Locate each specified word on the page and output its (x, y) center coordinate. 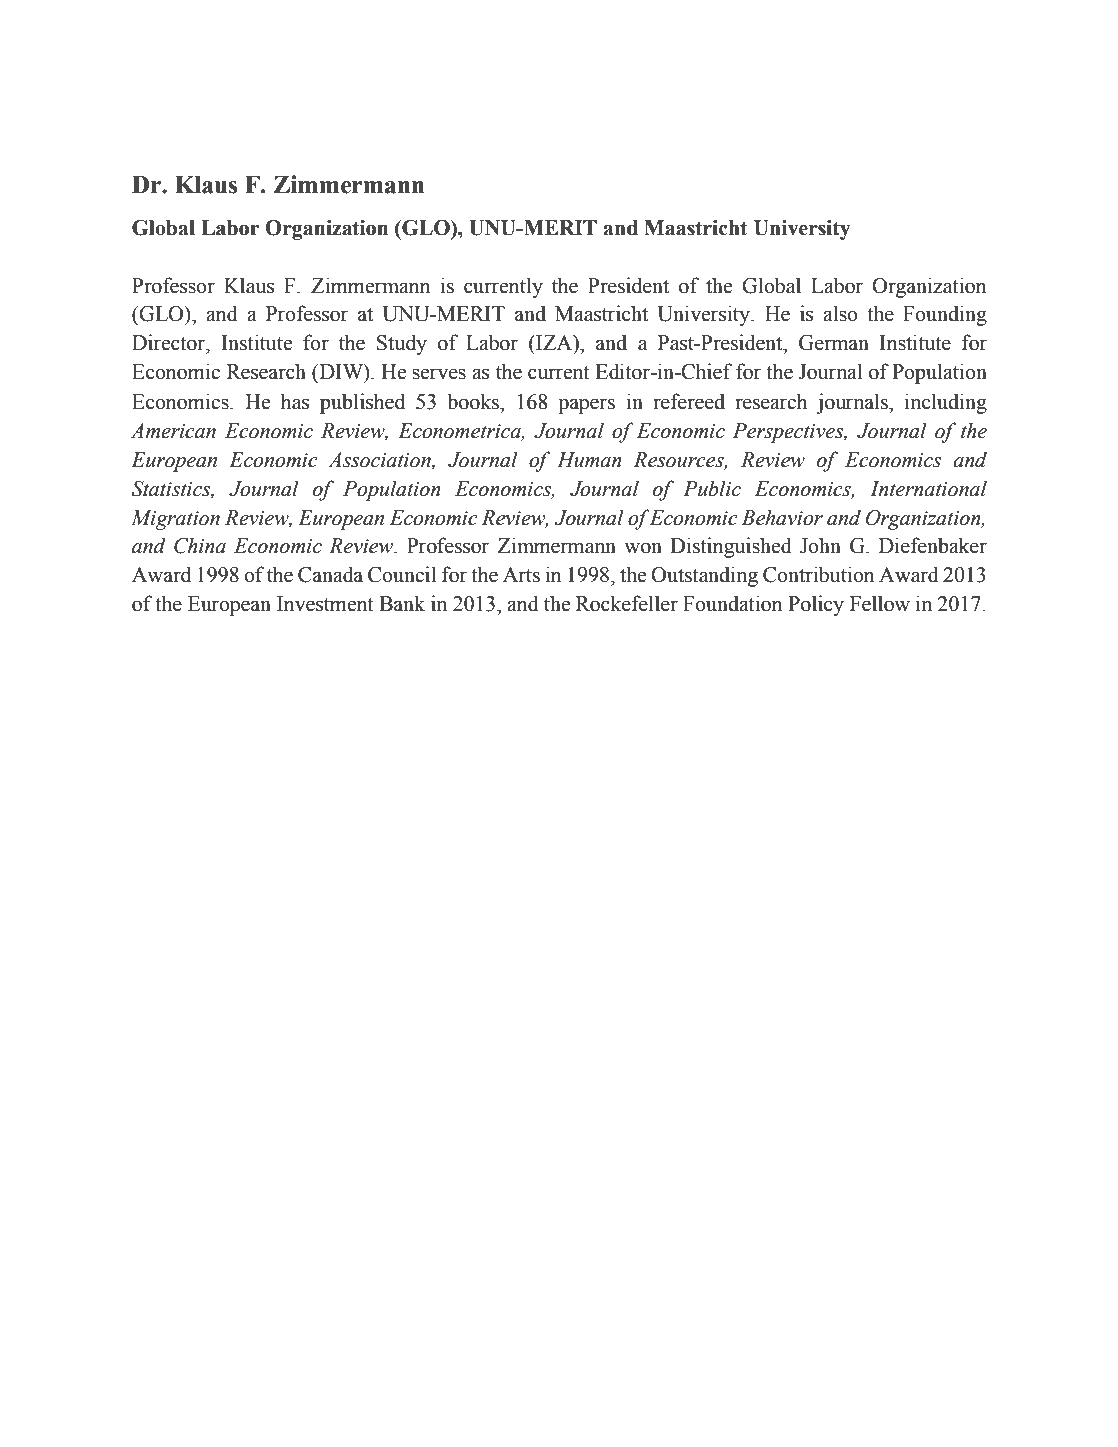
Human (589, 460)
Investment (325, 604)
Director (169, 342)
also (840, 313)
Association (380, 460)
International (928, 488)
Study (402, 344)
